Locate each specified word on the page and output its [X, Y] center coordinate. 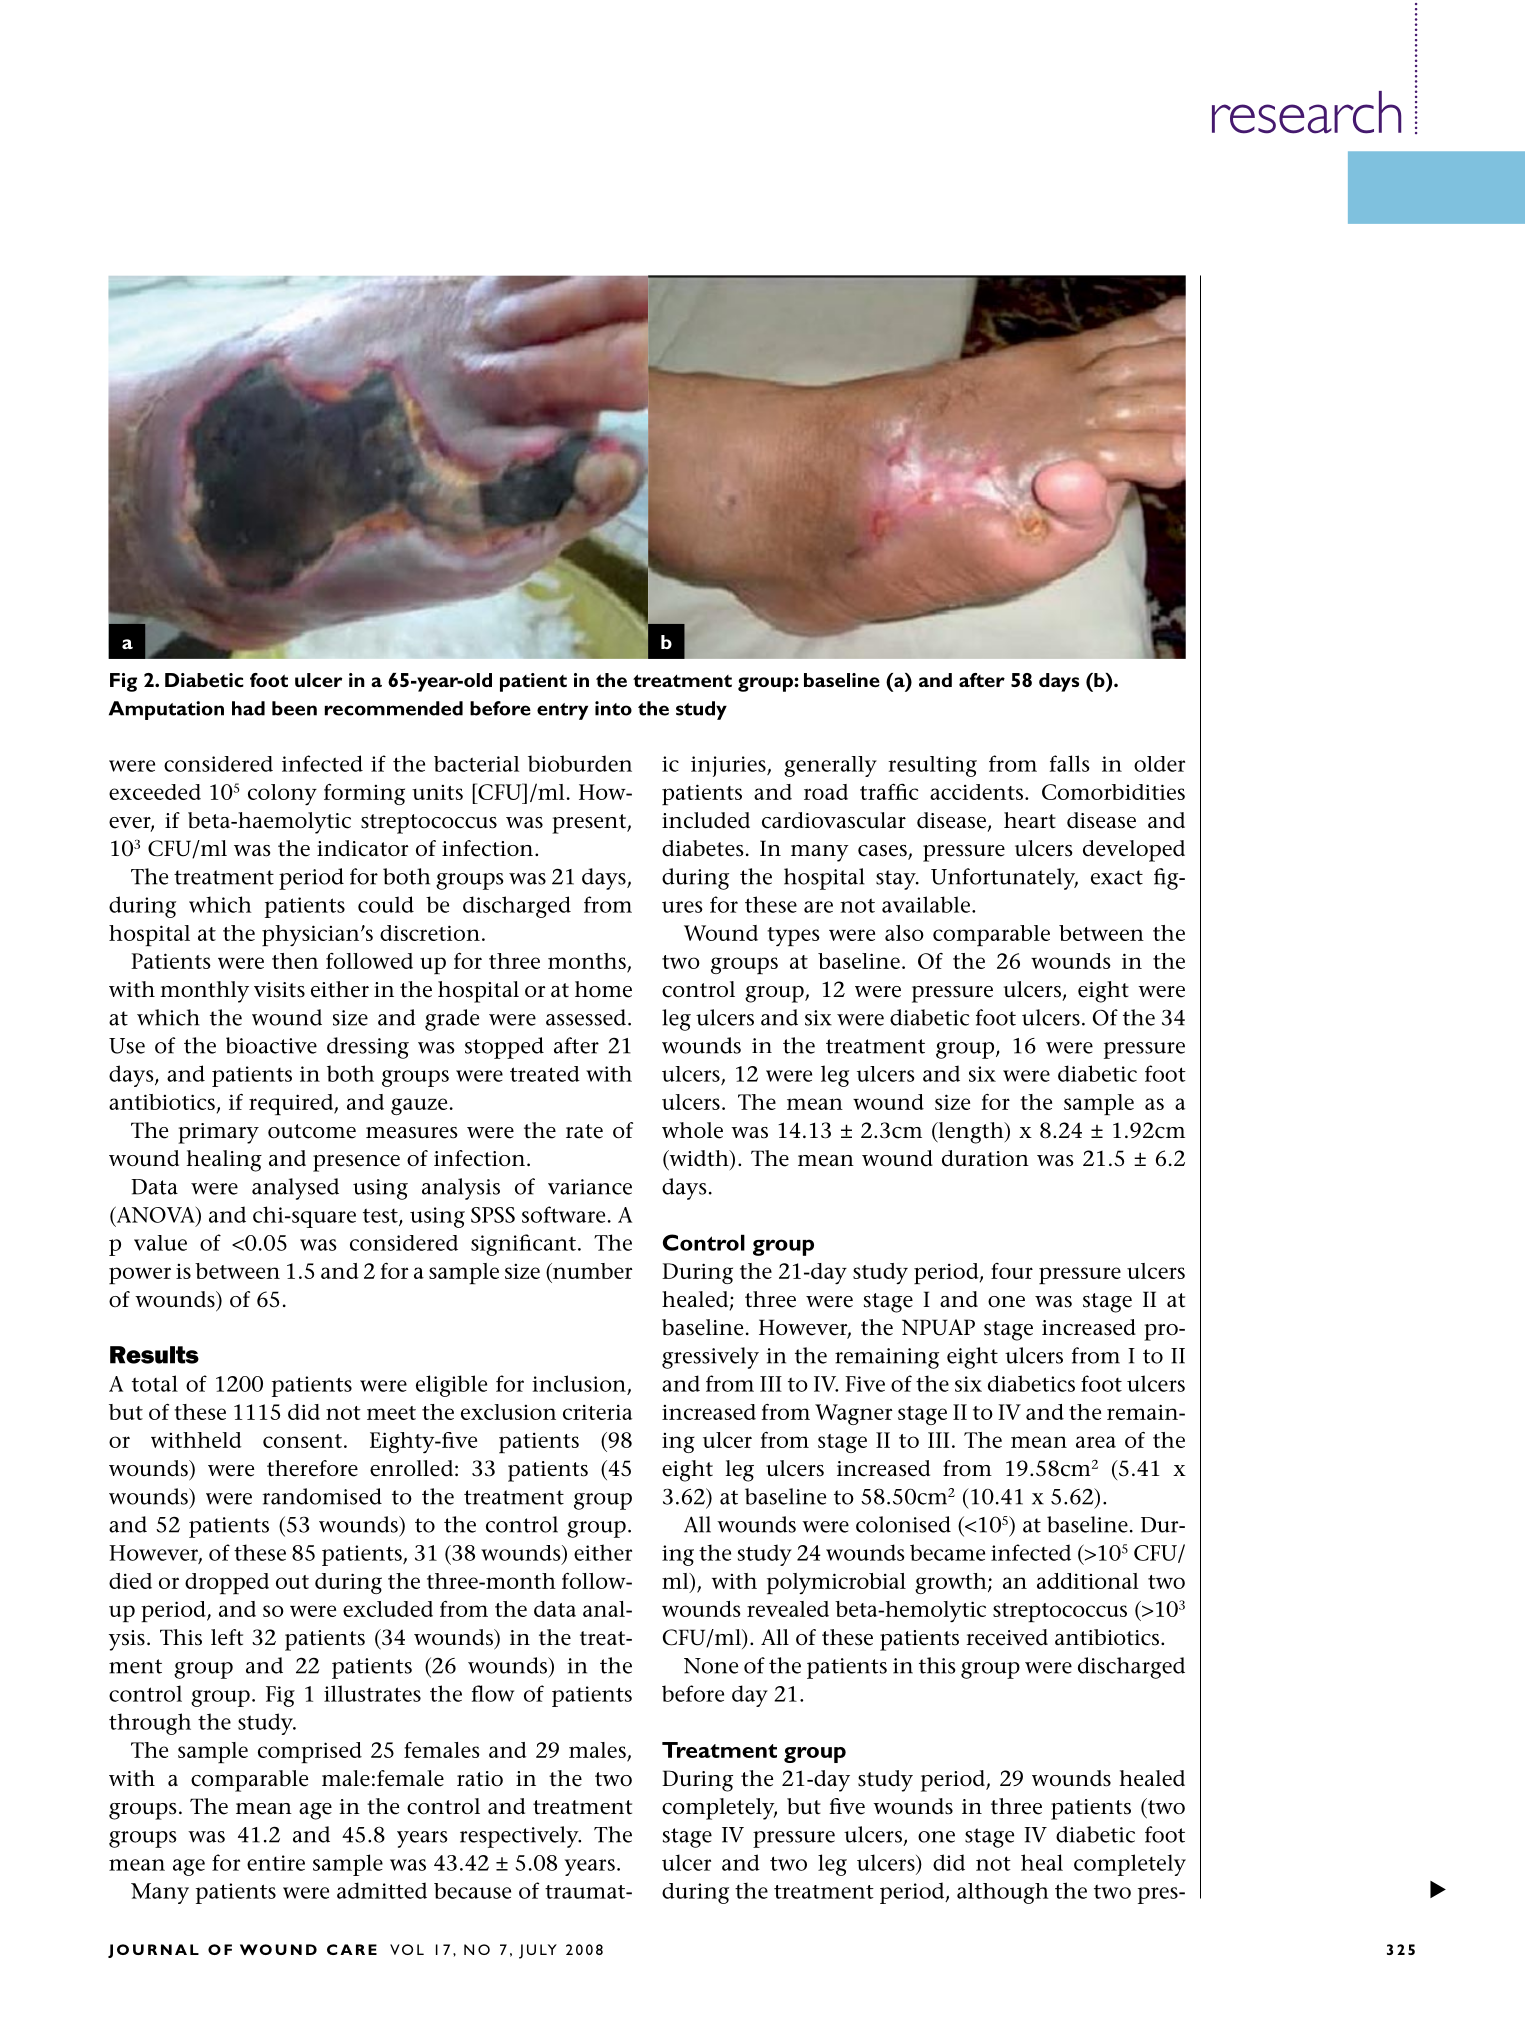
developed [1134, 851]
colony [282, 794]
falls [1070, 763]
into [613, 708]
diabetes [703, 848]
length [971, 1133]
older [1159, 764]
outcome [312, 1131]
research [1306, 112]
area [1096, 1442]
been [294, 708]
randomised [322, 1496]
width [699, 1159]
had [248, 708]
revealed [788, 1609]
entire [276, 1863]
